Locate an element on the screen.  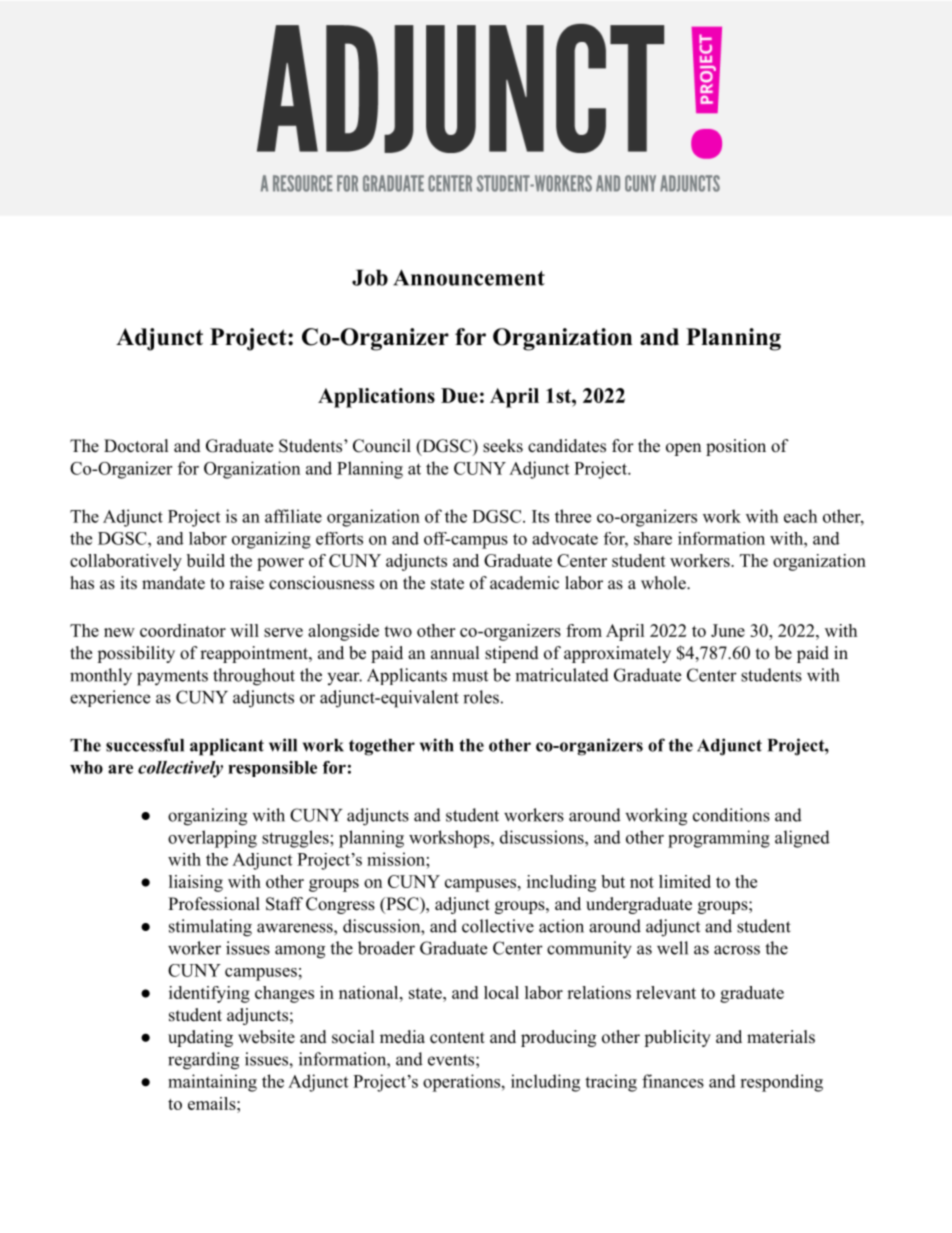
Announcement is located at coordinates (469, 277).
